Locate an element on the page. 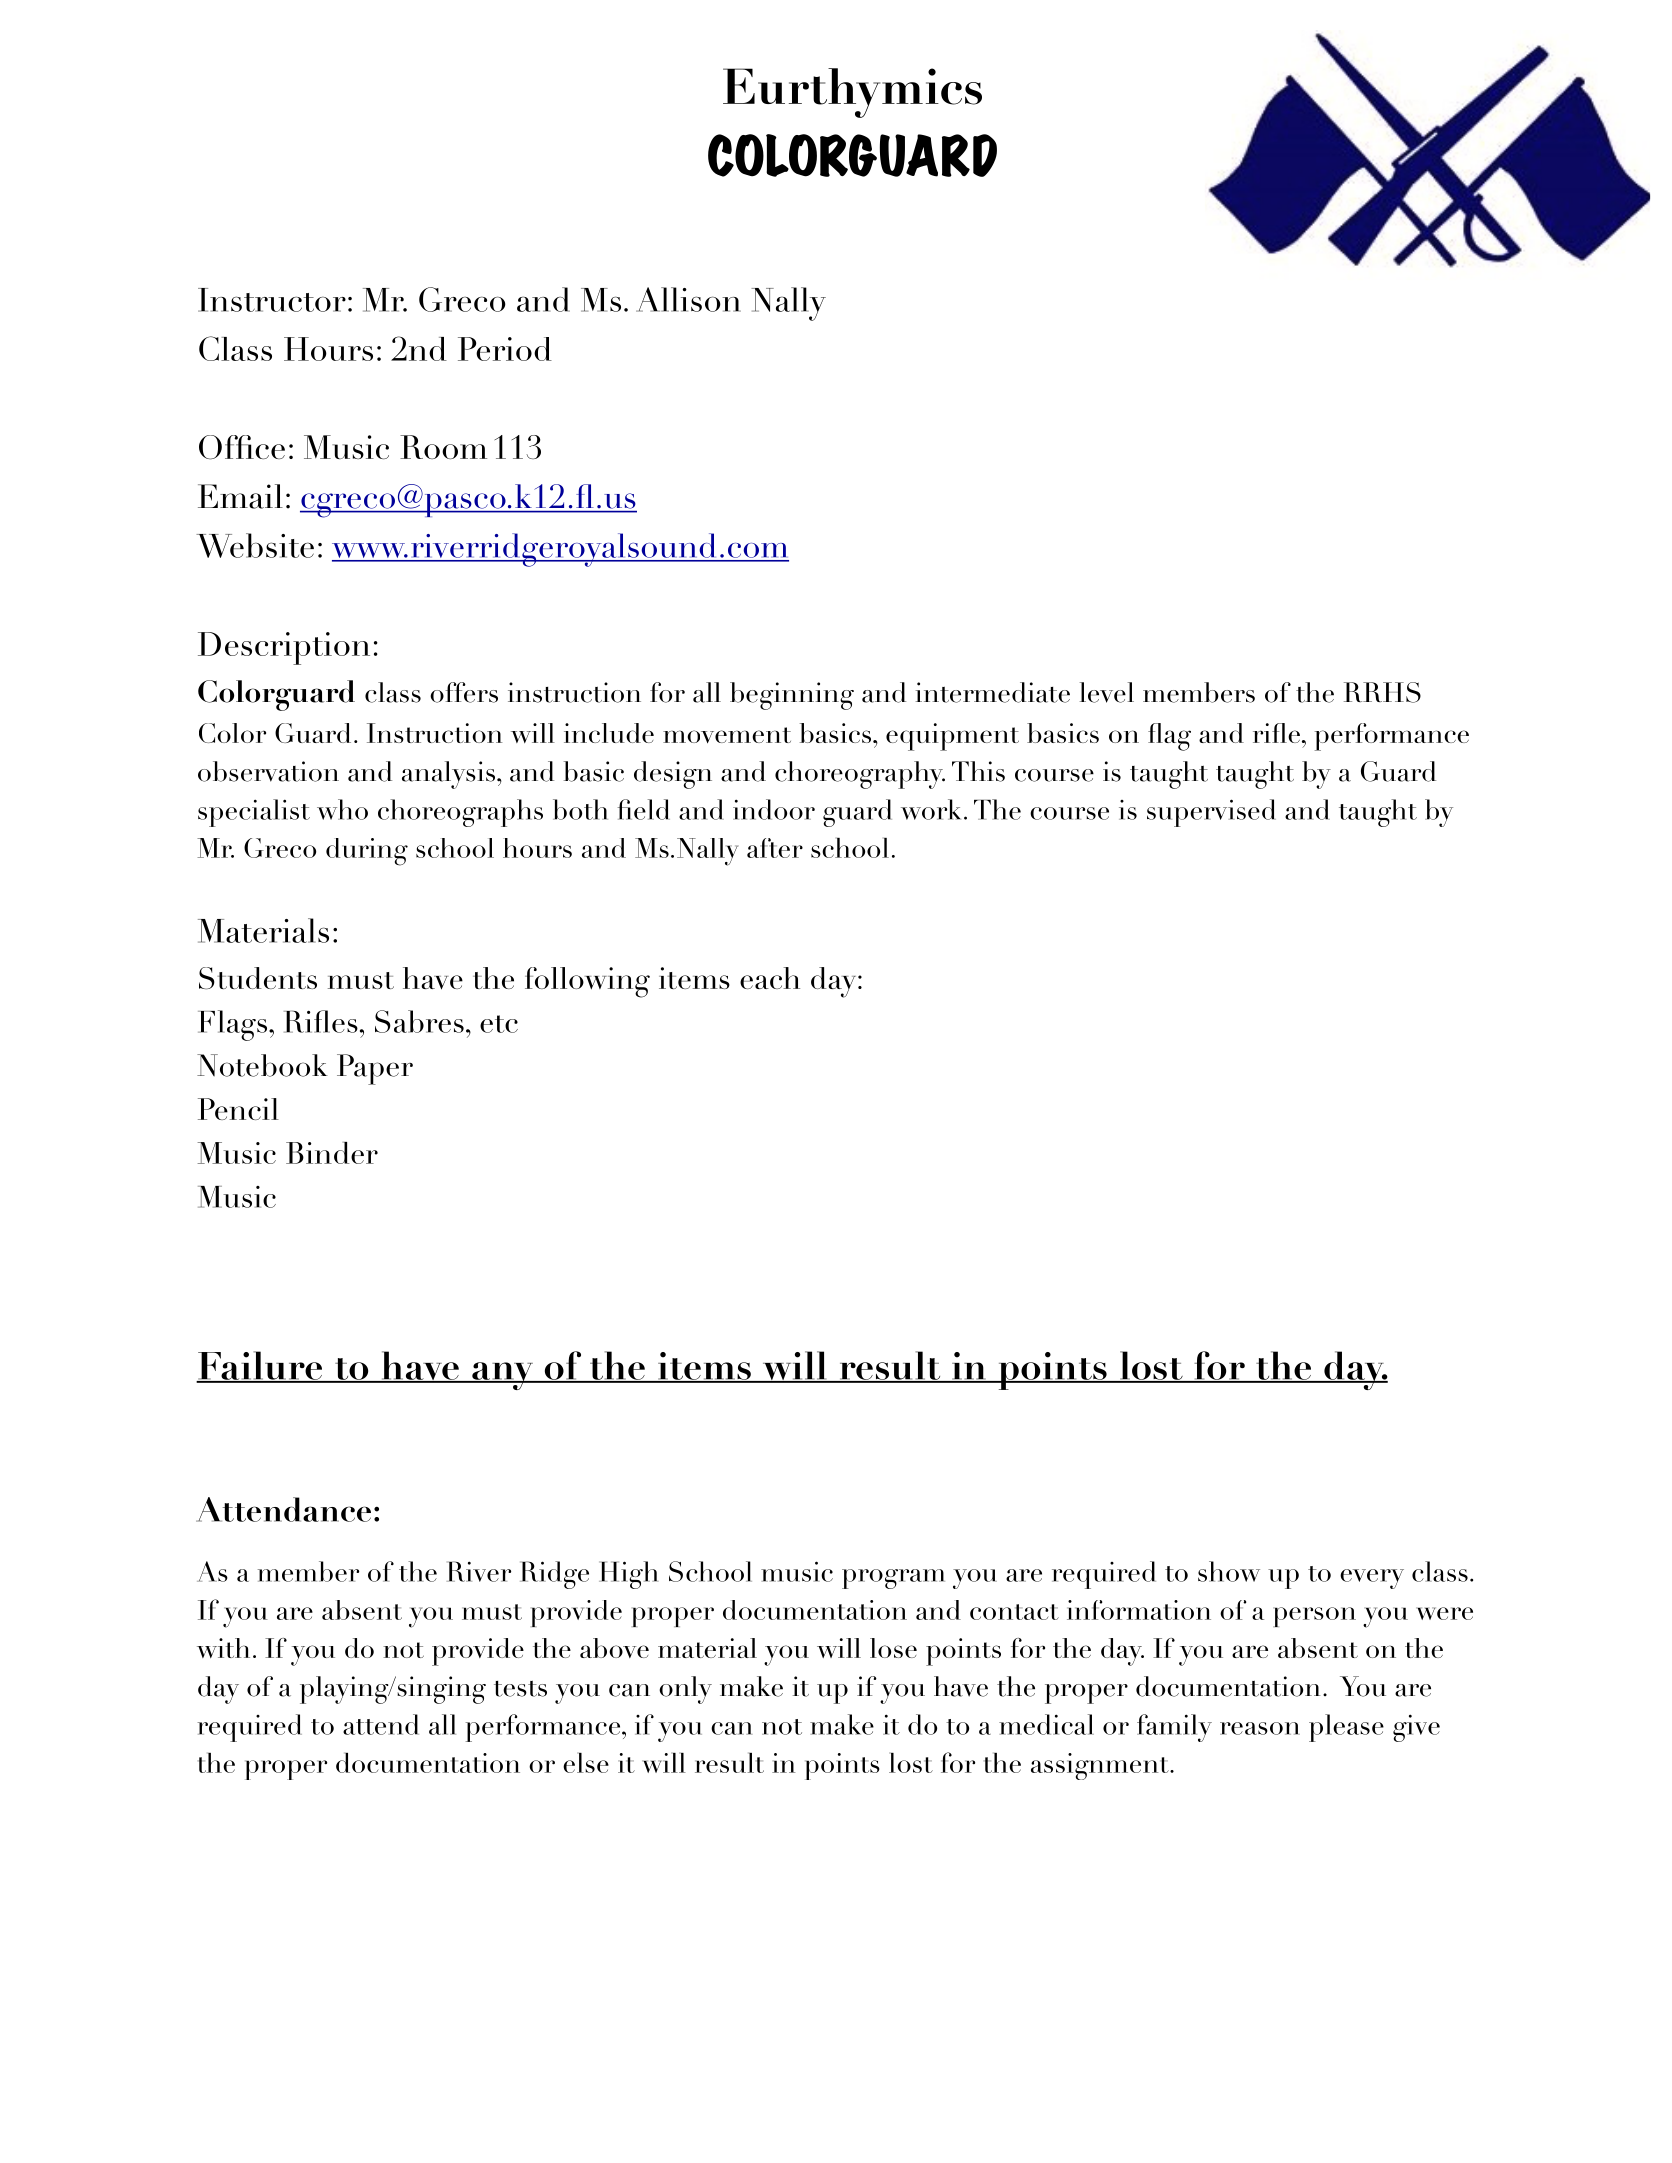 The height and width of the page is (2163, 1672). each is located at coordinates (770, 978).
